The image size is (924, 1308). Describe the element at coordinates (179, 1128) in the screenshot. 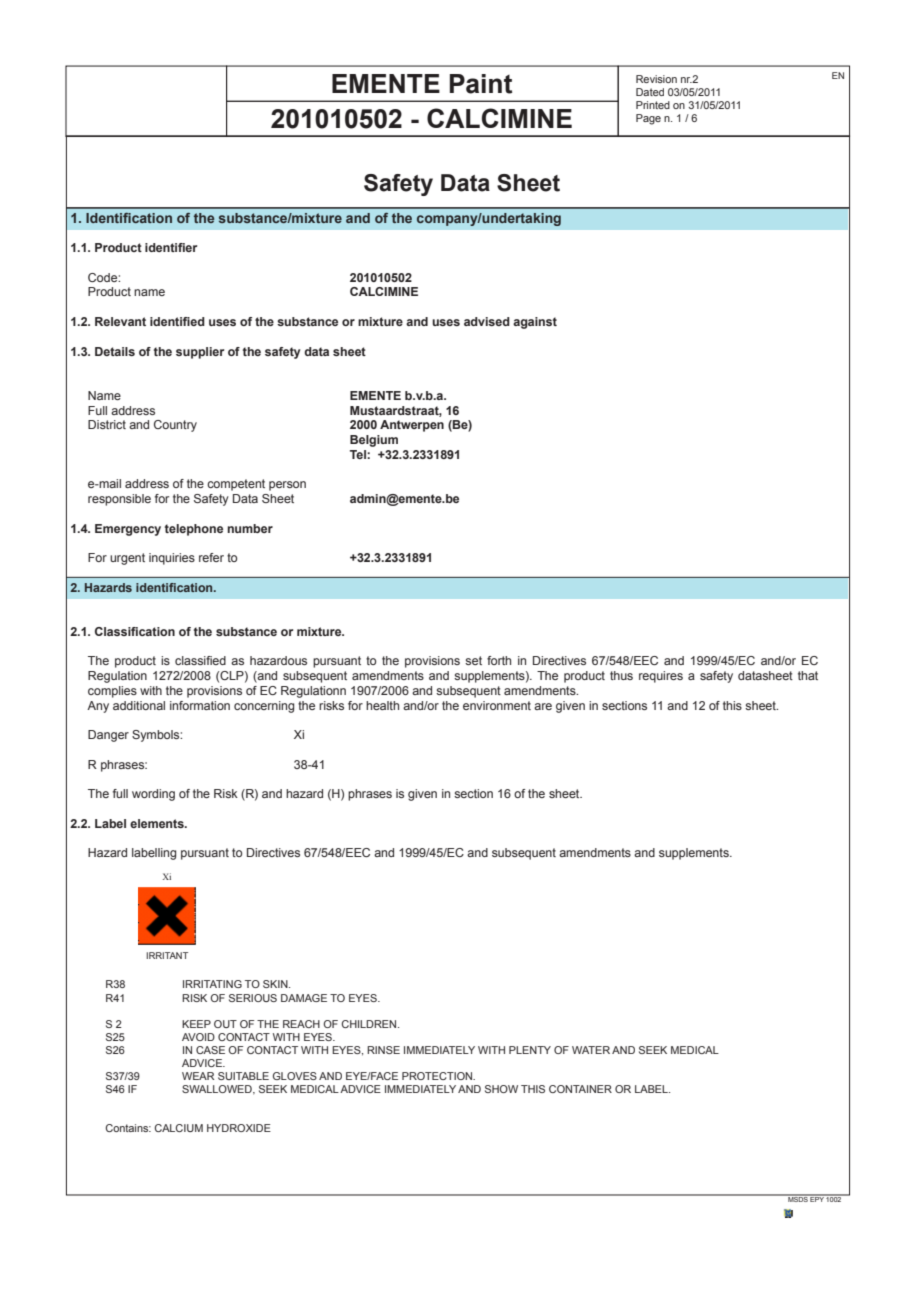

I see `CALCIUM` at that location.
